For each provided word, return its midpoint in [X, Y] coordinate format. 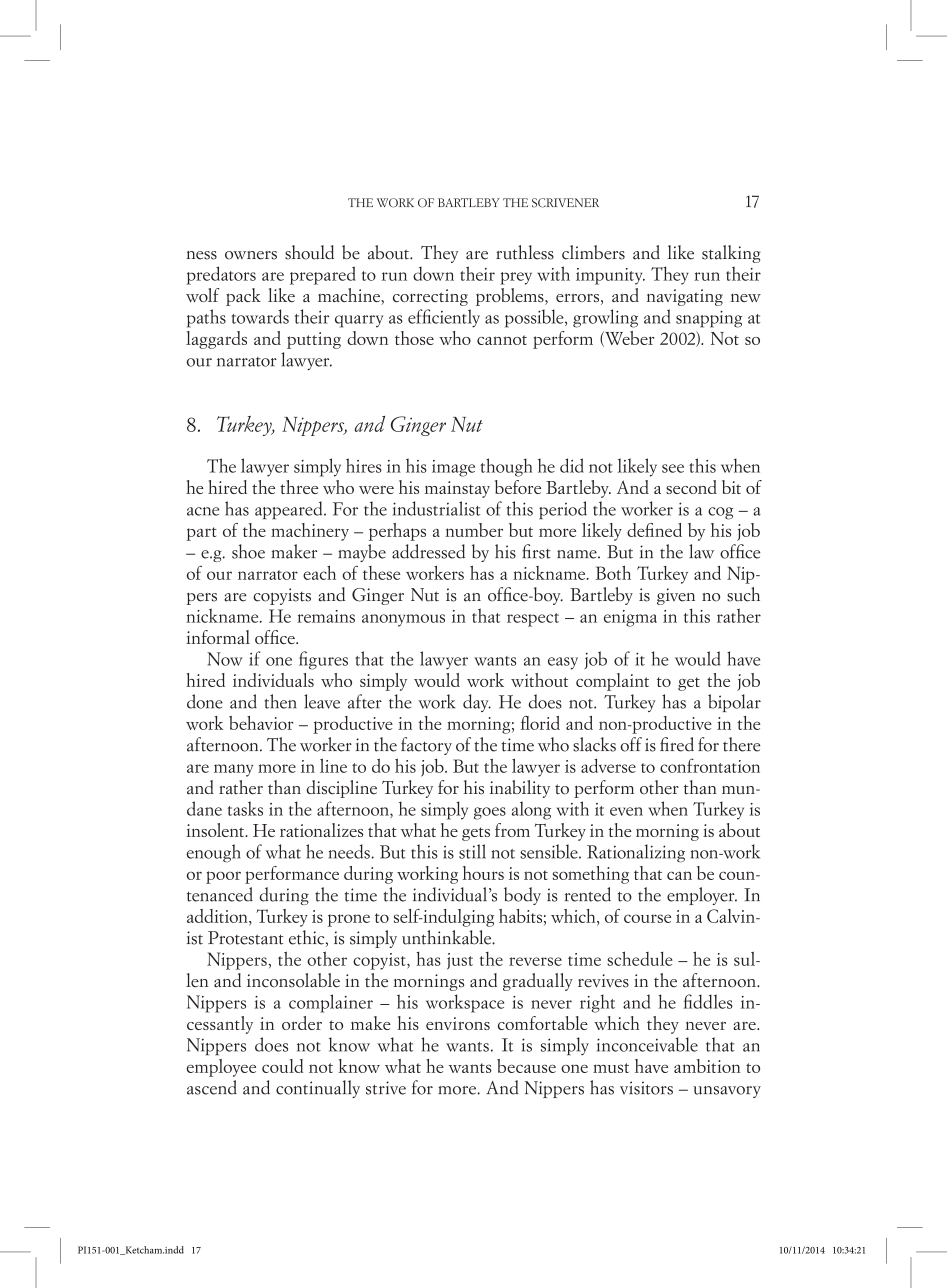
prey [516, 278]
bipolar [734, 703]
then [281, 701]
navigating [684, 297]
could [282, 1066]
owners [251, 255]
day [477, 703]
